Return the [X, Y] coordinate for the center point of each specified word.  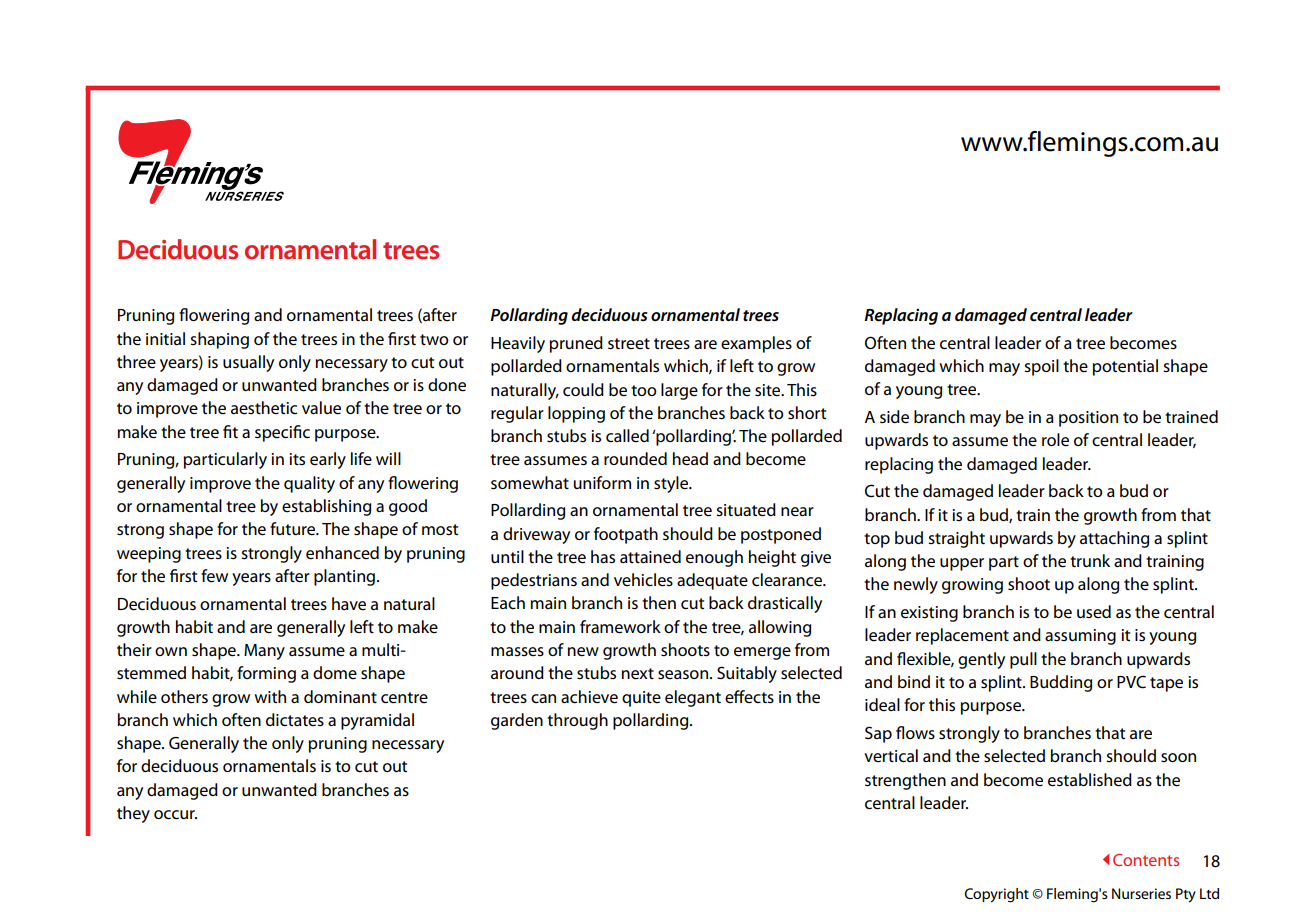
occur [175, 815]
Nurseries [1141, 893]
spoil [1041, 367]
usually [248, 363]
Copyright [997, 895]
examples [756, 344]
